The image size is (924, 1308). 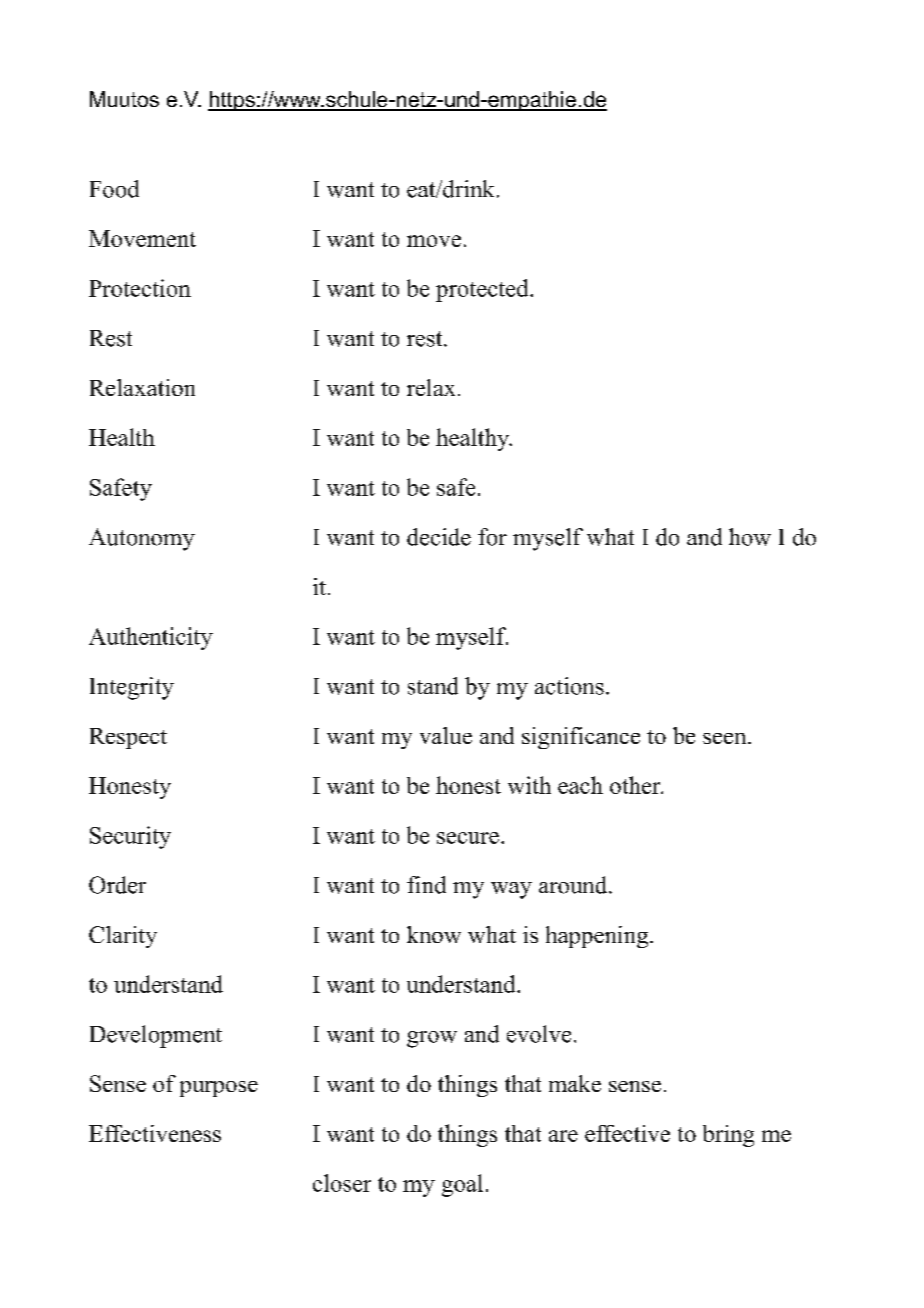 I want to click on decide, so click(x=439, y=537).
